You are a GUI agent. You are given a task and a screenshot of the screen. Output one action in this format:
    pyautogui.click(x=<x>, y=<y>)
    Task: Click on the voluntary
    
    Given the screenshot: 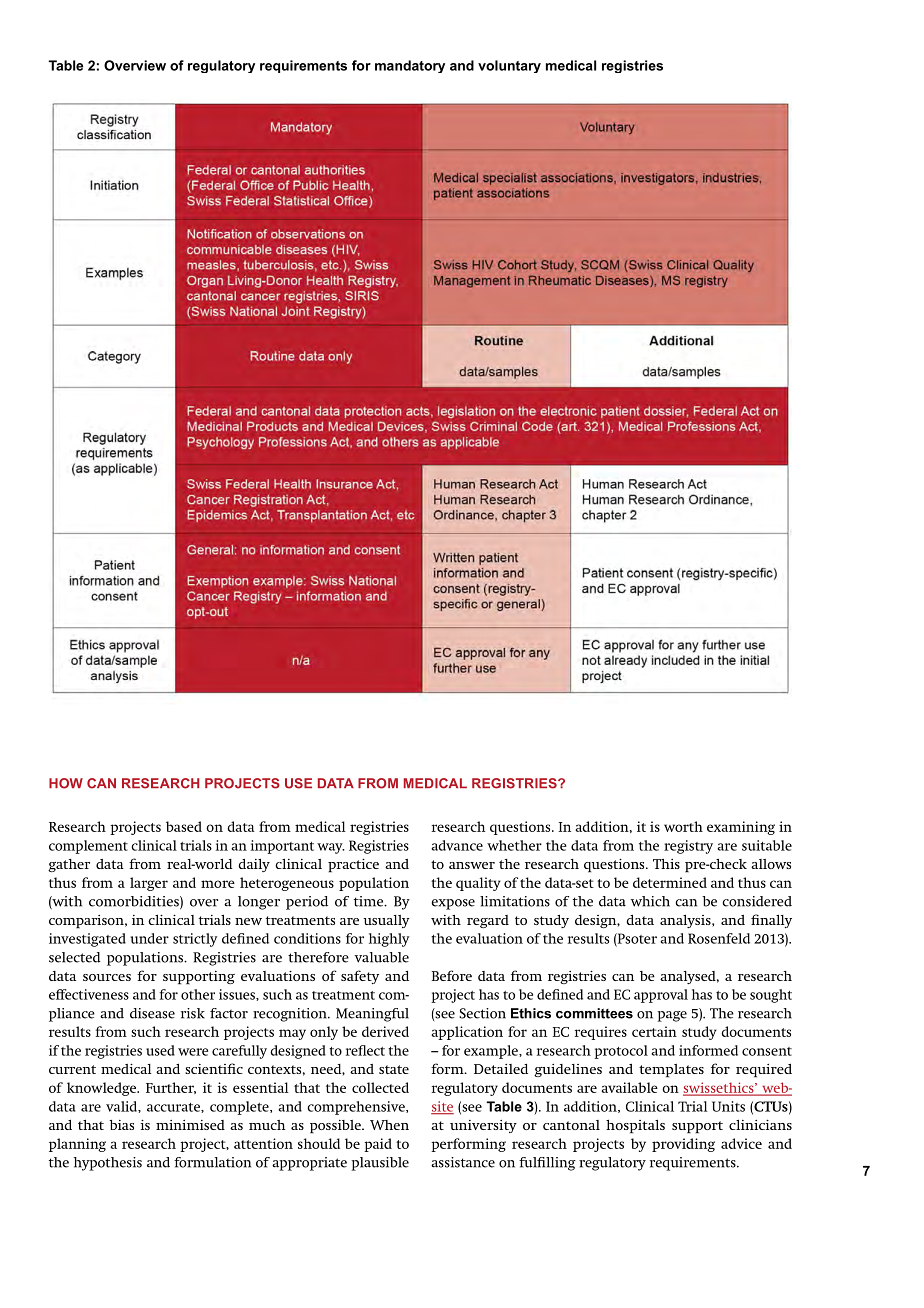 What is the action you would take?
    pyautogui.click(x=509, y=66)
